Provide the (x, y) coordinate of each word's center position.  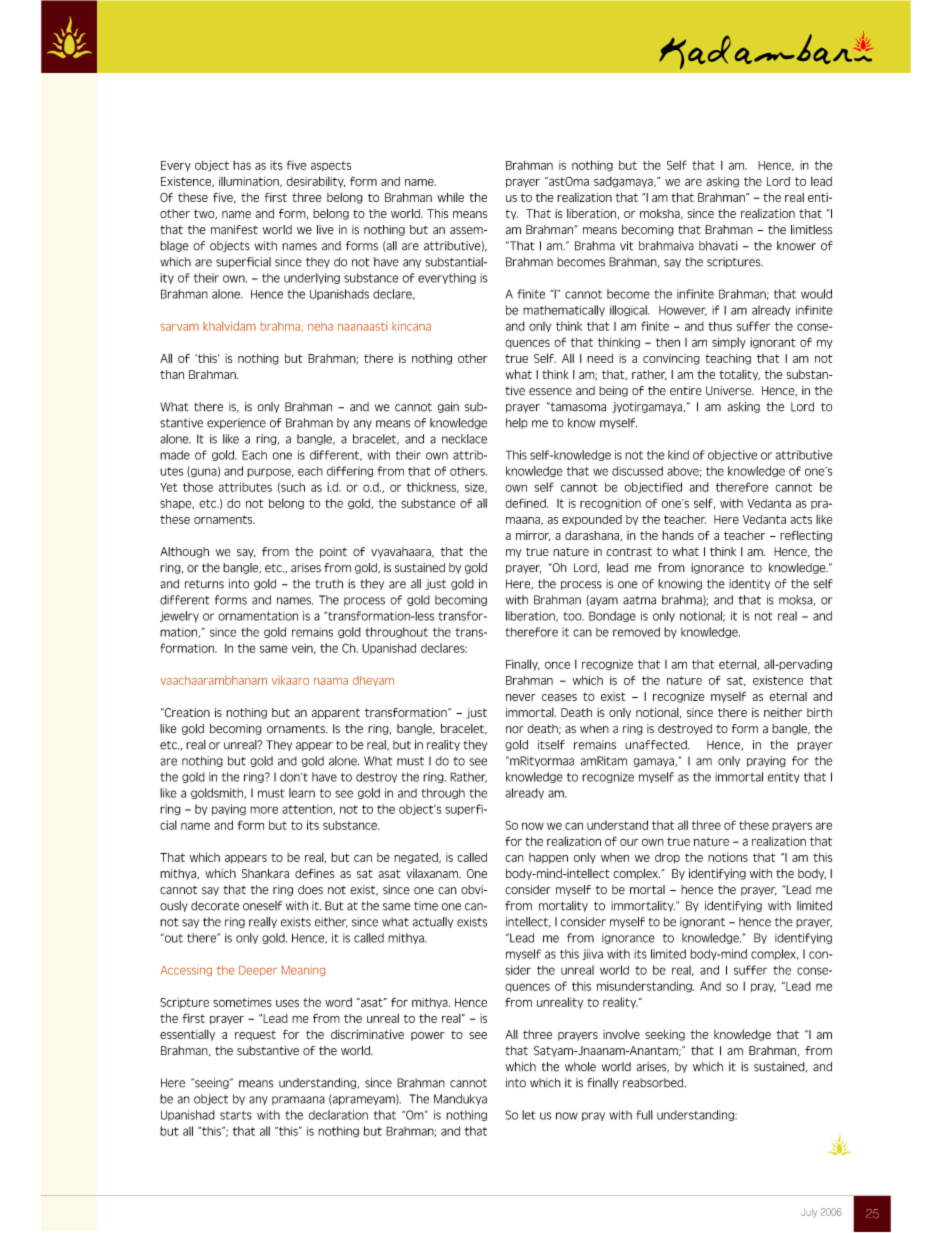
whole (580, 1067)
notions (728, 857)
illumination (250, 181)
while (450, 197)
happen (548, 858)
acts (801, 519)
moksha (661, 214)
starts (236, 1115)
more (264, 810)
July (809, 1213)
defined (526, 503)
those (198, 487)
